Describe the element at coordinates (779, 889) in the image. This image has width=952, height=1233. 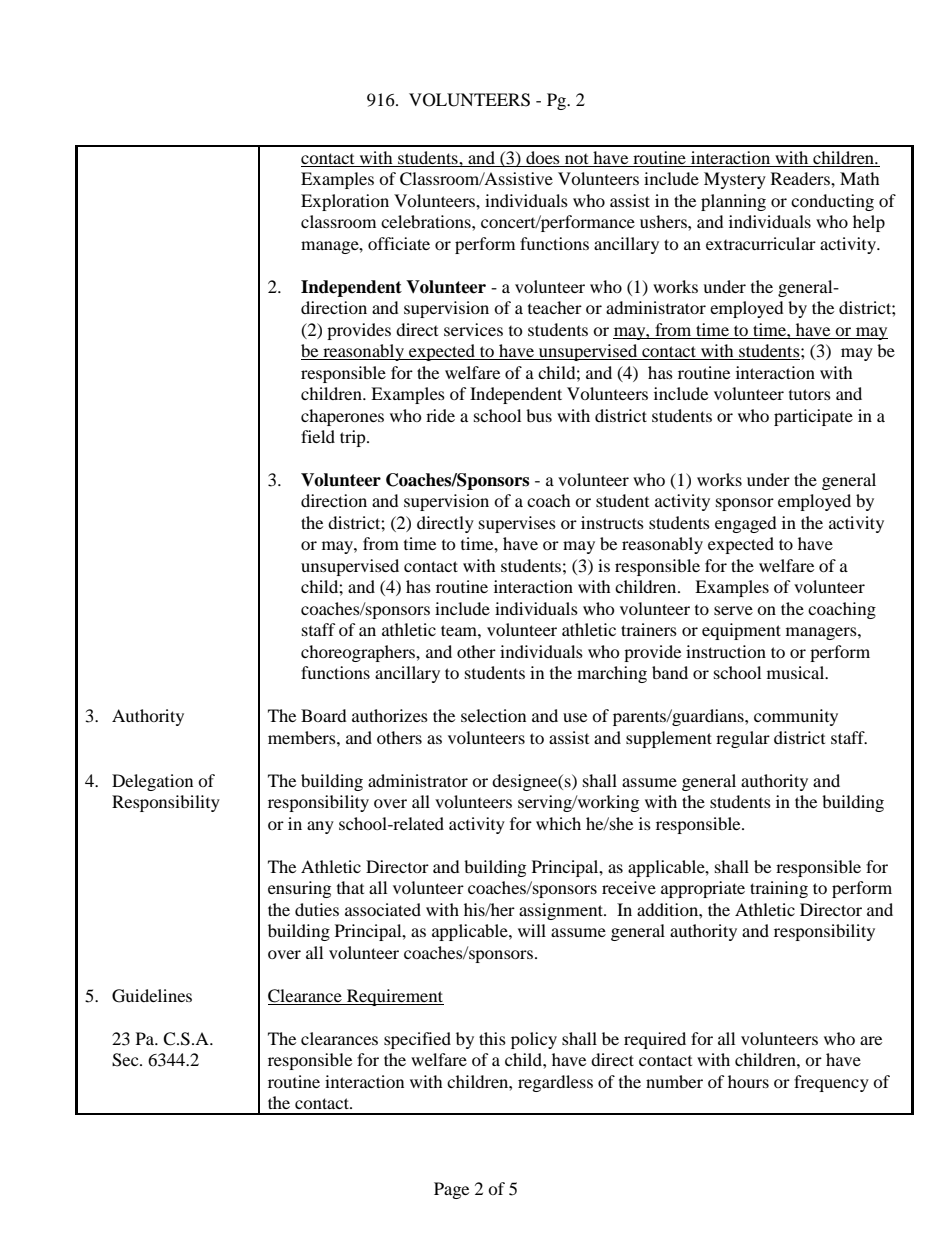
I see `training` at that location.
